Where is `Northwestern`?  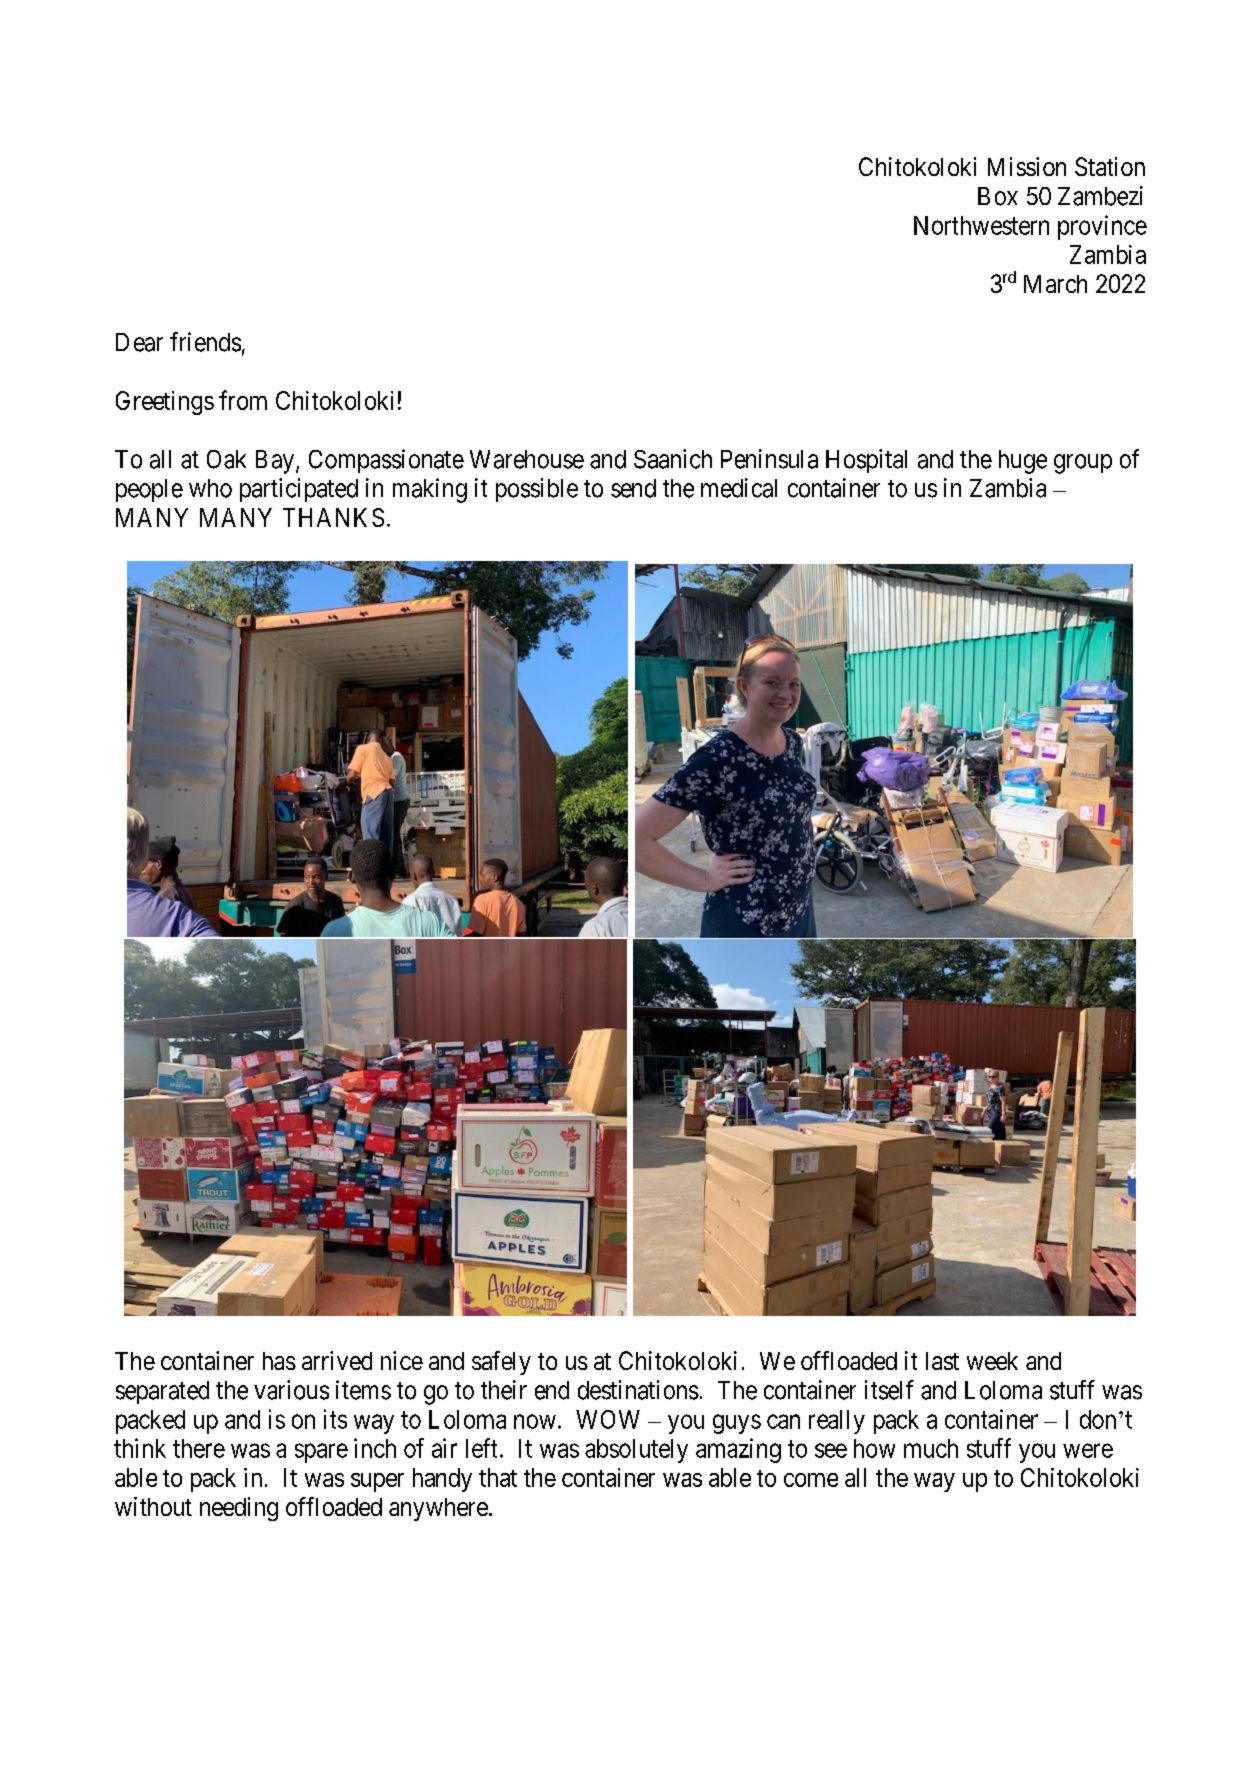 Northwestern is located at coordinates (981, 225).
